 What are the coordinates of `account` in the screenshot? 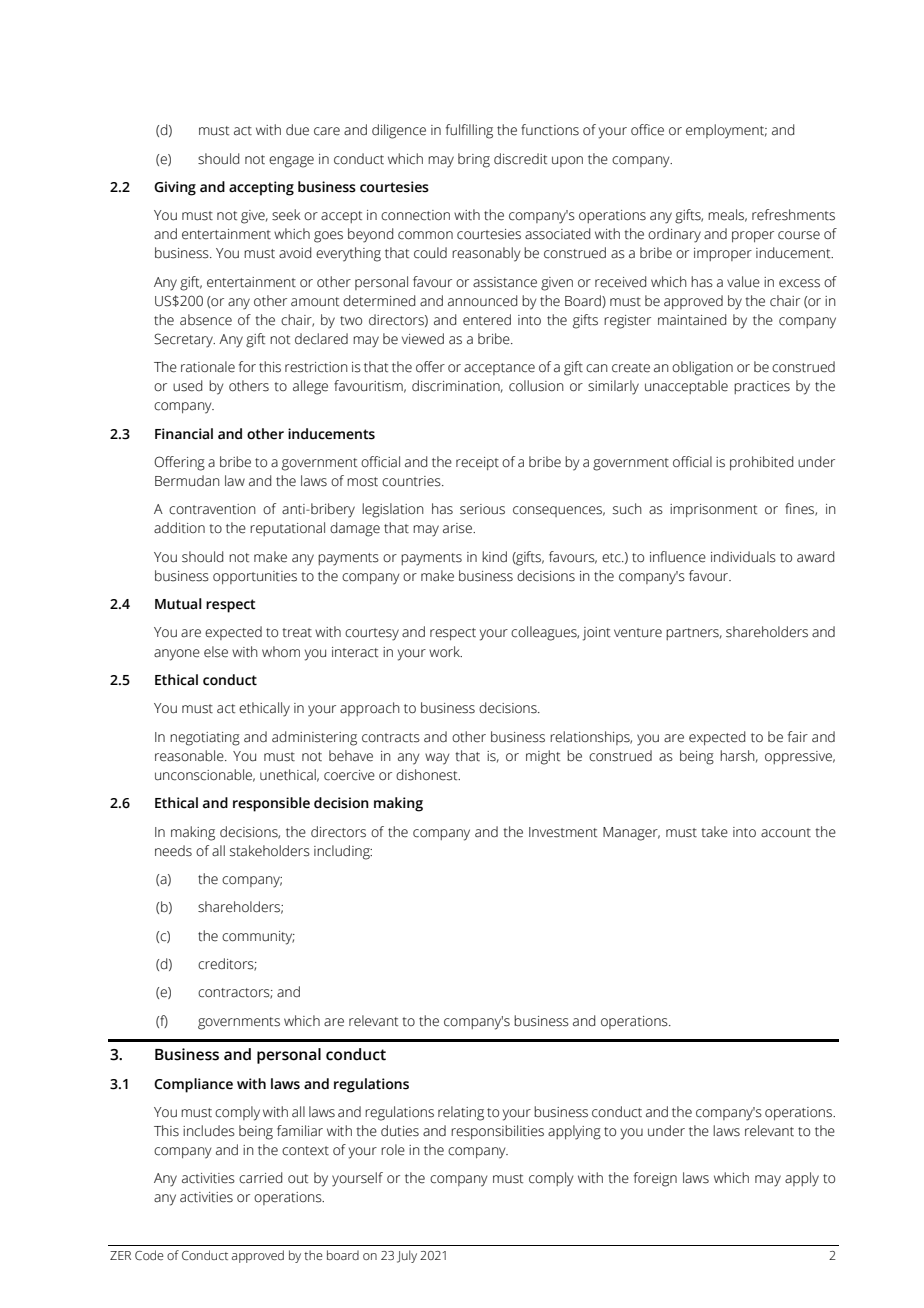 It's located at (786, 833).
